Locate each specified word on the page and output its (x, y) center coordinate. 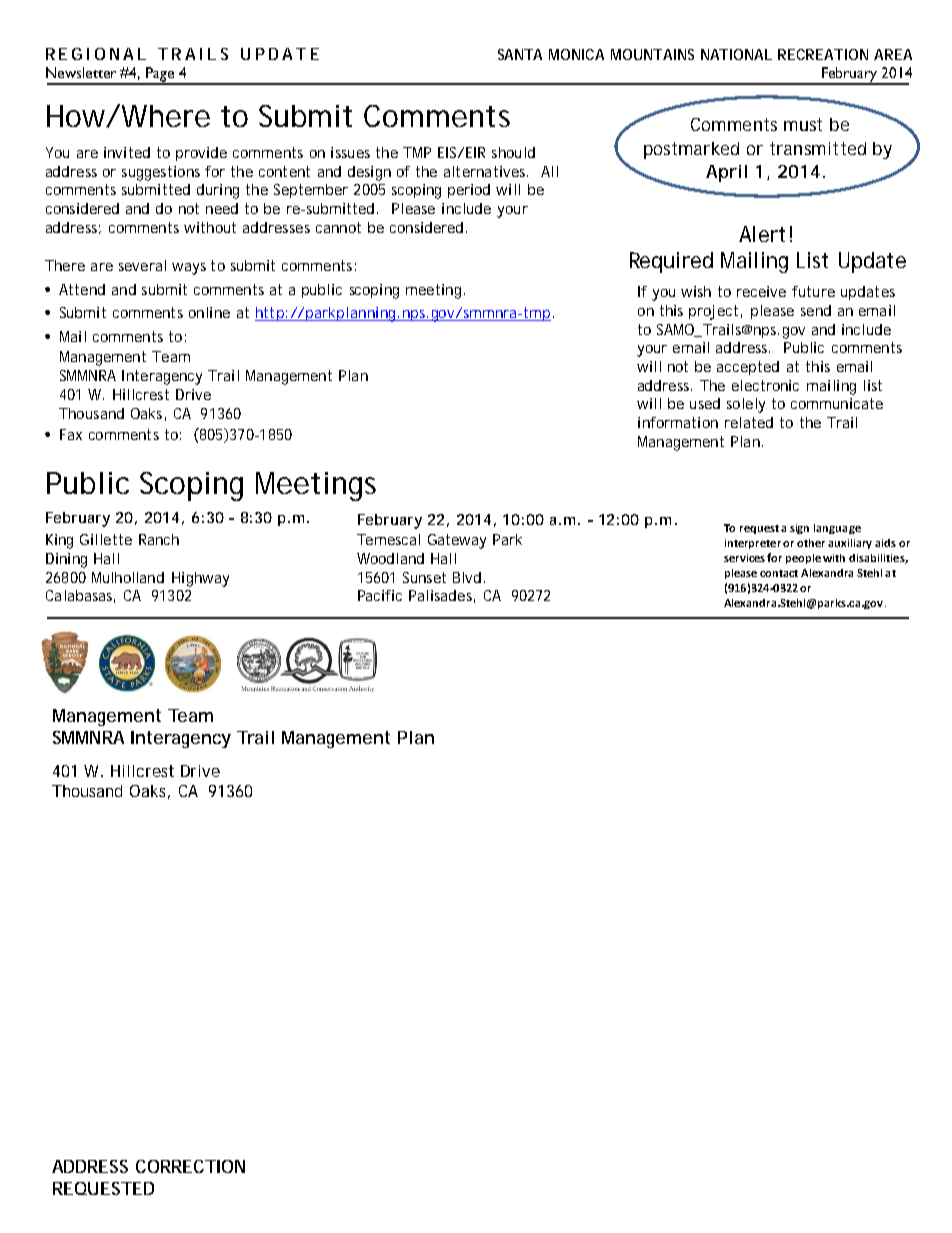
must (803, 124)
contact (779, 573)
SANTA (520, 54)
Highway (200, 579)
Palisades (442, 596)
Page (160, 75)
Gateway (457, 541)
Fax (71, 434)
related (749, 422)
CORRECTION (190, 1166)
